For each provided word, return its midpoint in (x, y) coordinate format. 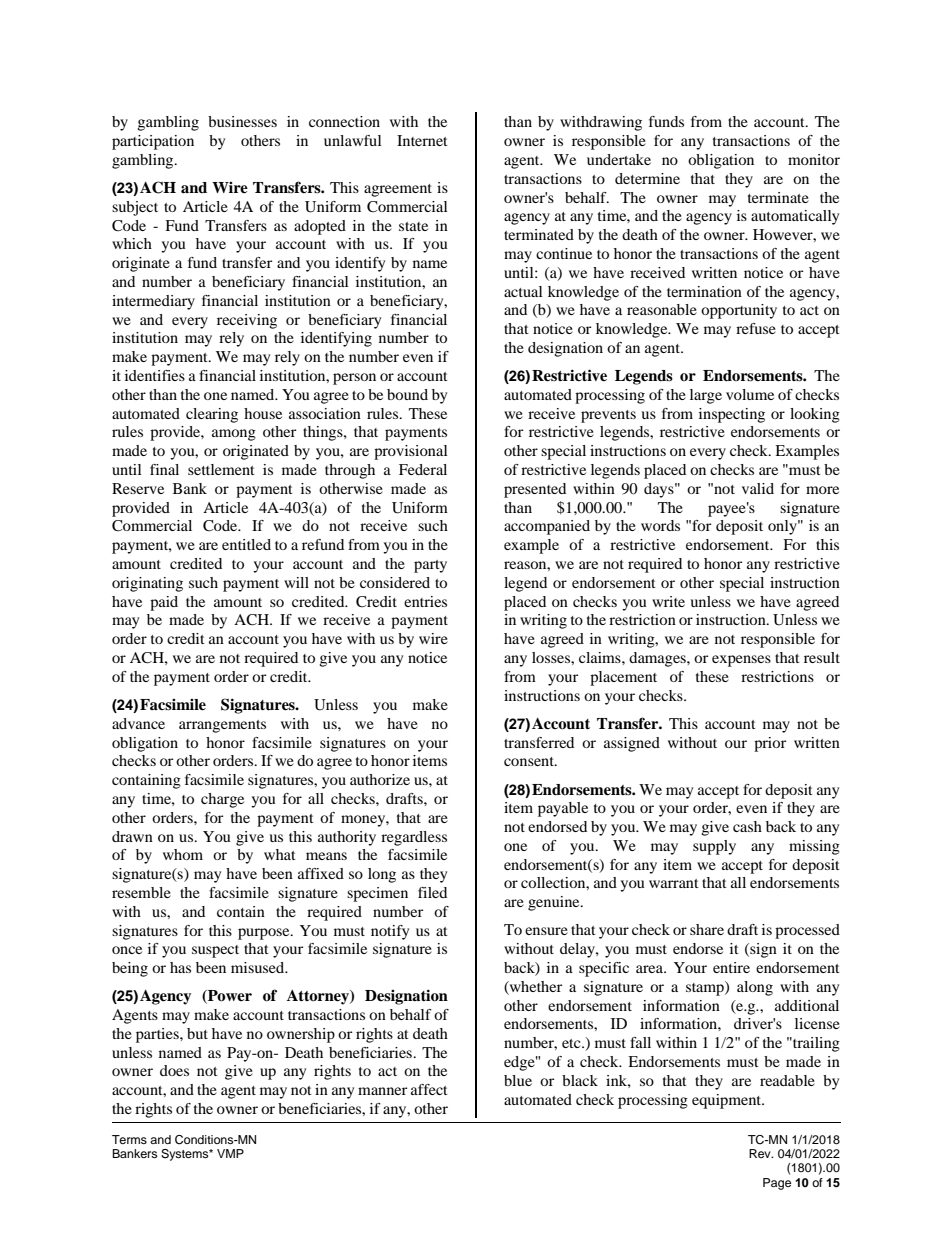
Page (777, 1184)
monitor (814, 159)
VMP (230, 1153)
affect (429, 1089)
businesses (242, 121)
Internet (422, 140)
